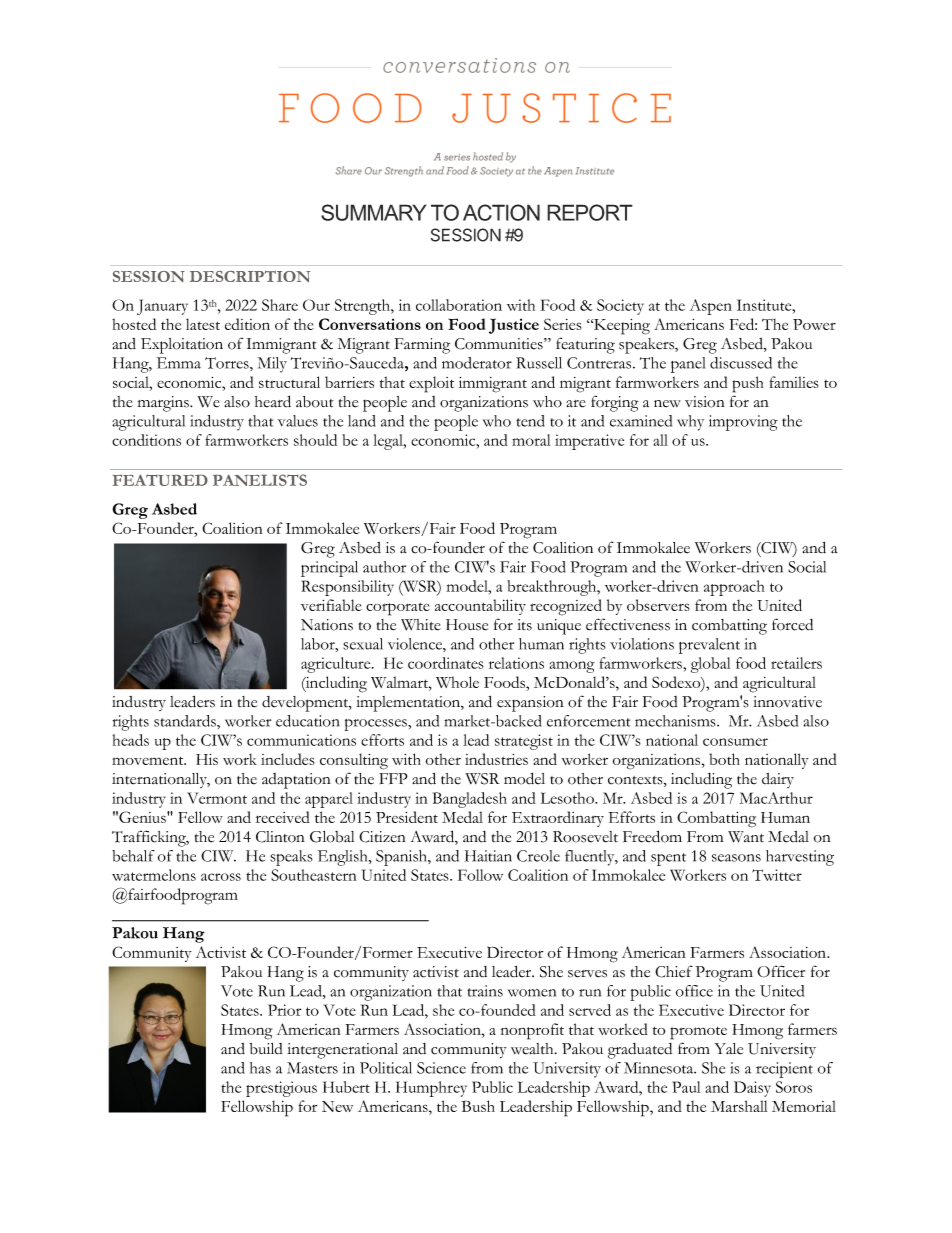  I want to click on Aspen, so click(711, 307).
